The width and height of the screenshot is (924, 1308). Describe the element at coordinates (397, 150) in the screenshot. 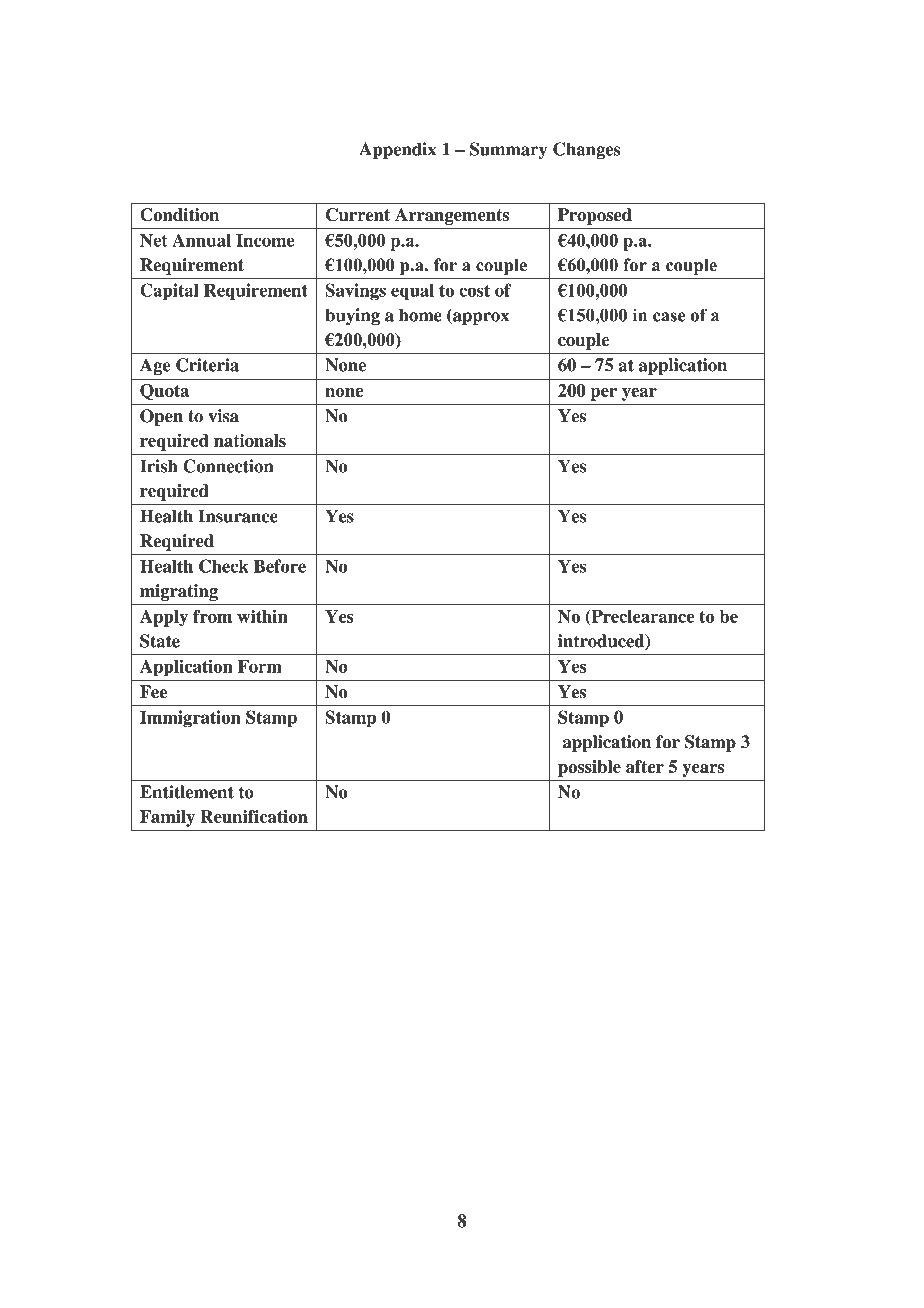

I see `Appendix` at that location.
